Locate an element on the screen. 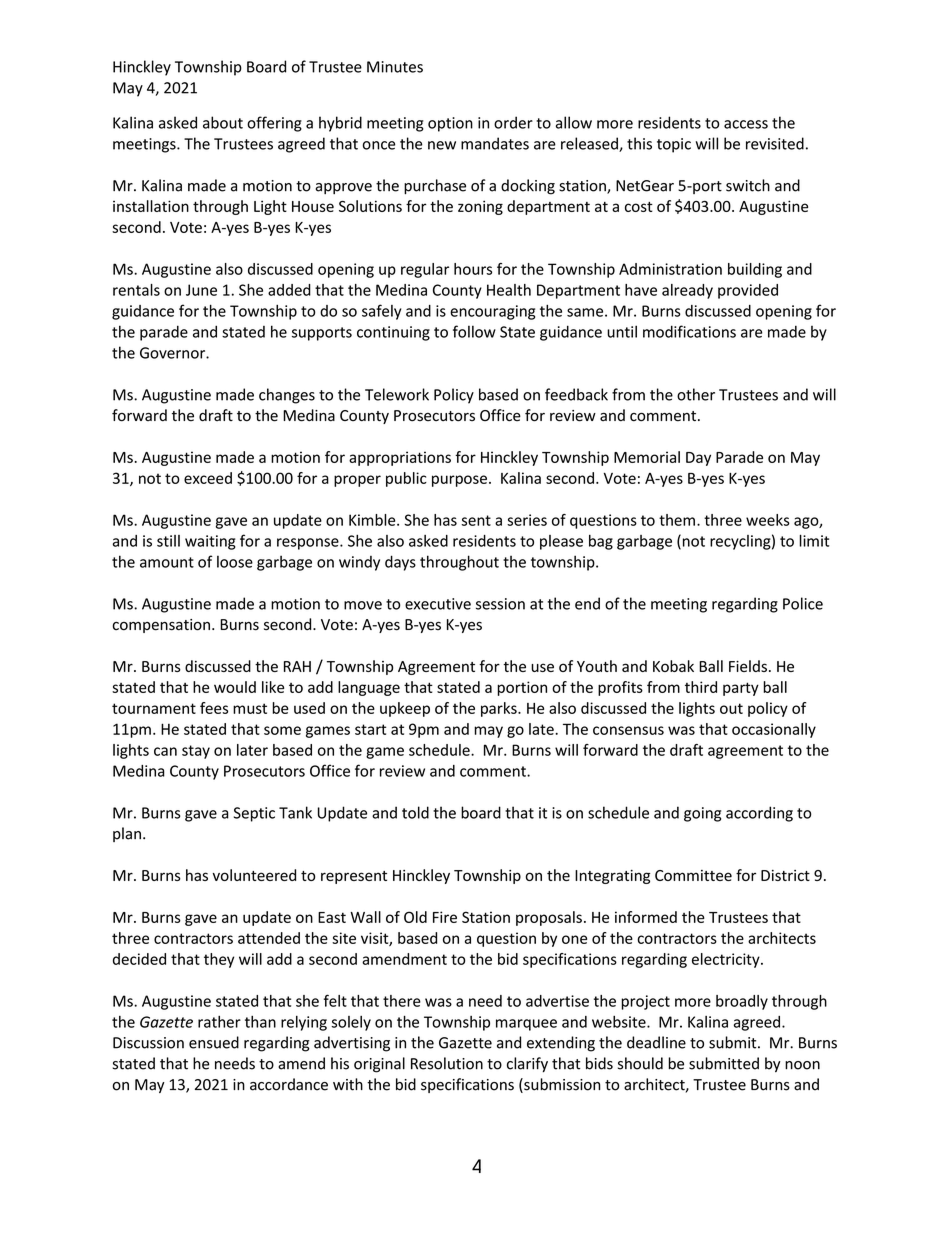 This screenshot has width=952, height=1233. June is located at coordinates (201, 290).
